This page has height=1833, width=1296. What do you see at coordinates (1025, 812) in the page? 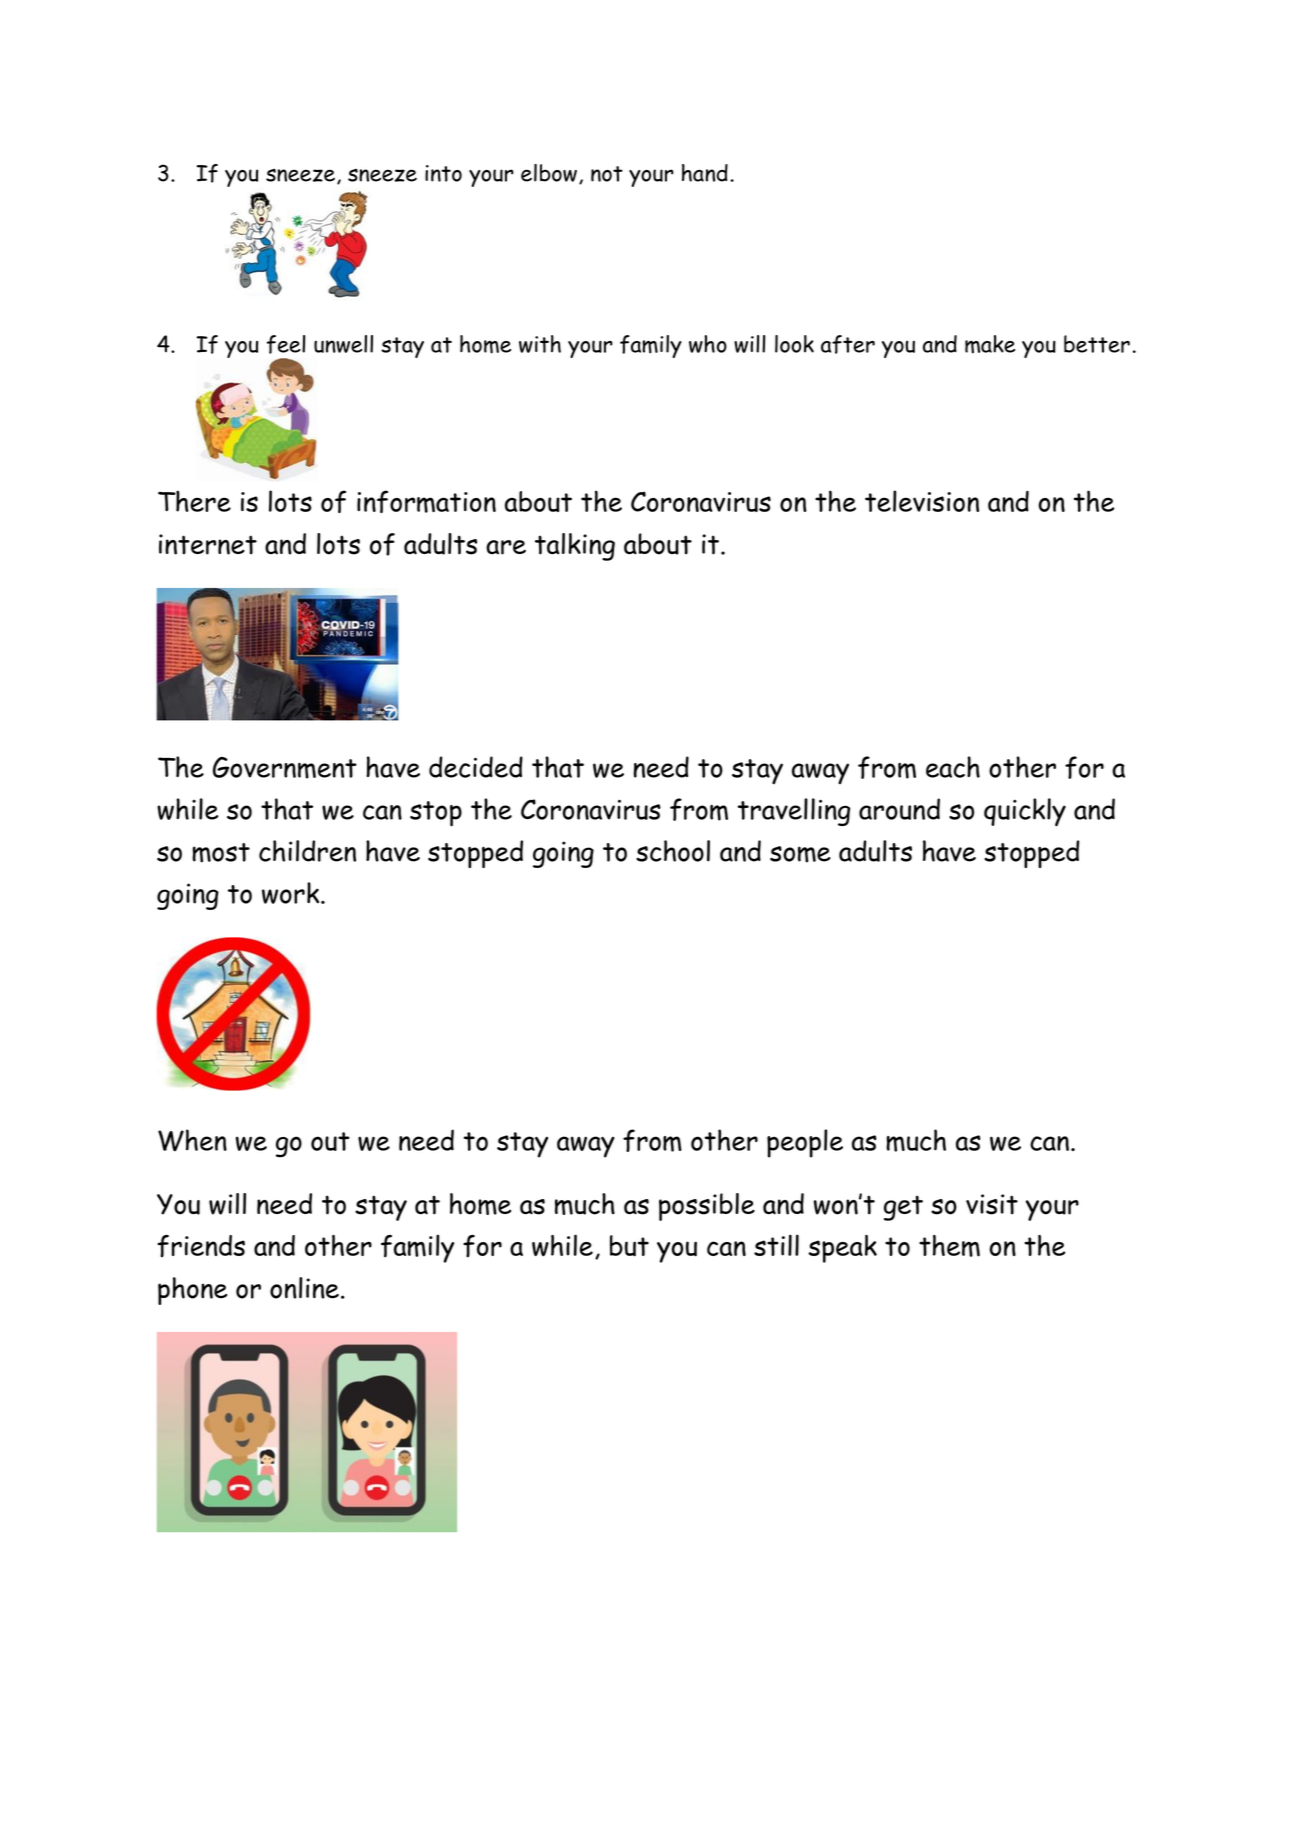
I see `quickly` at bounding box center [1025, 812].
